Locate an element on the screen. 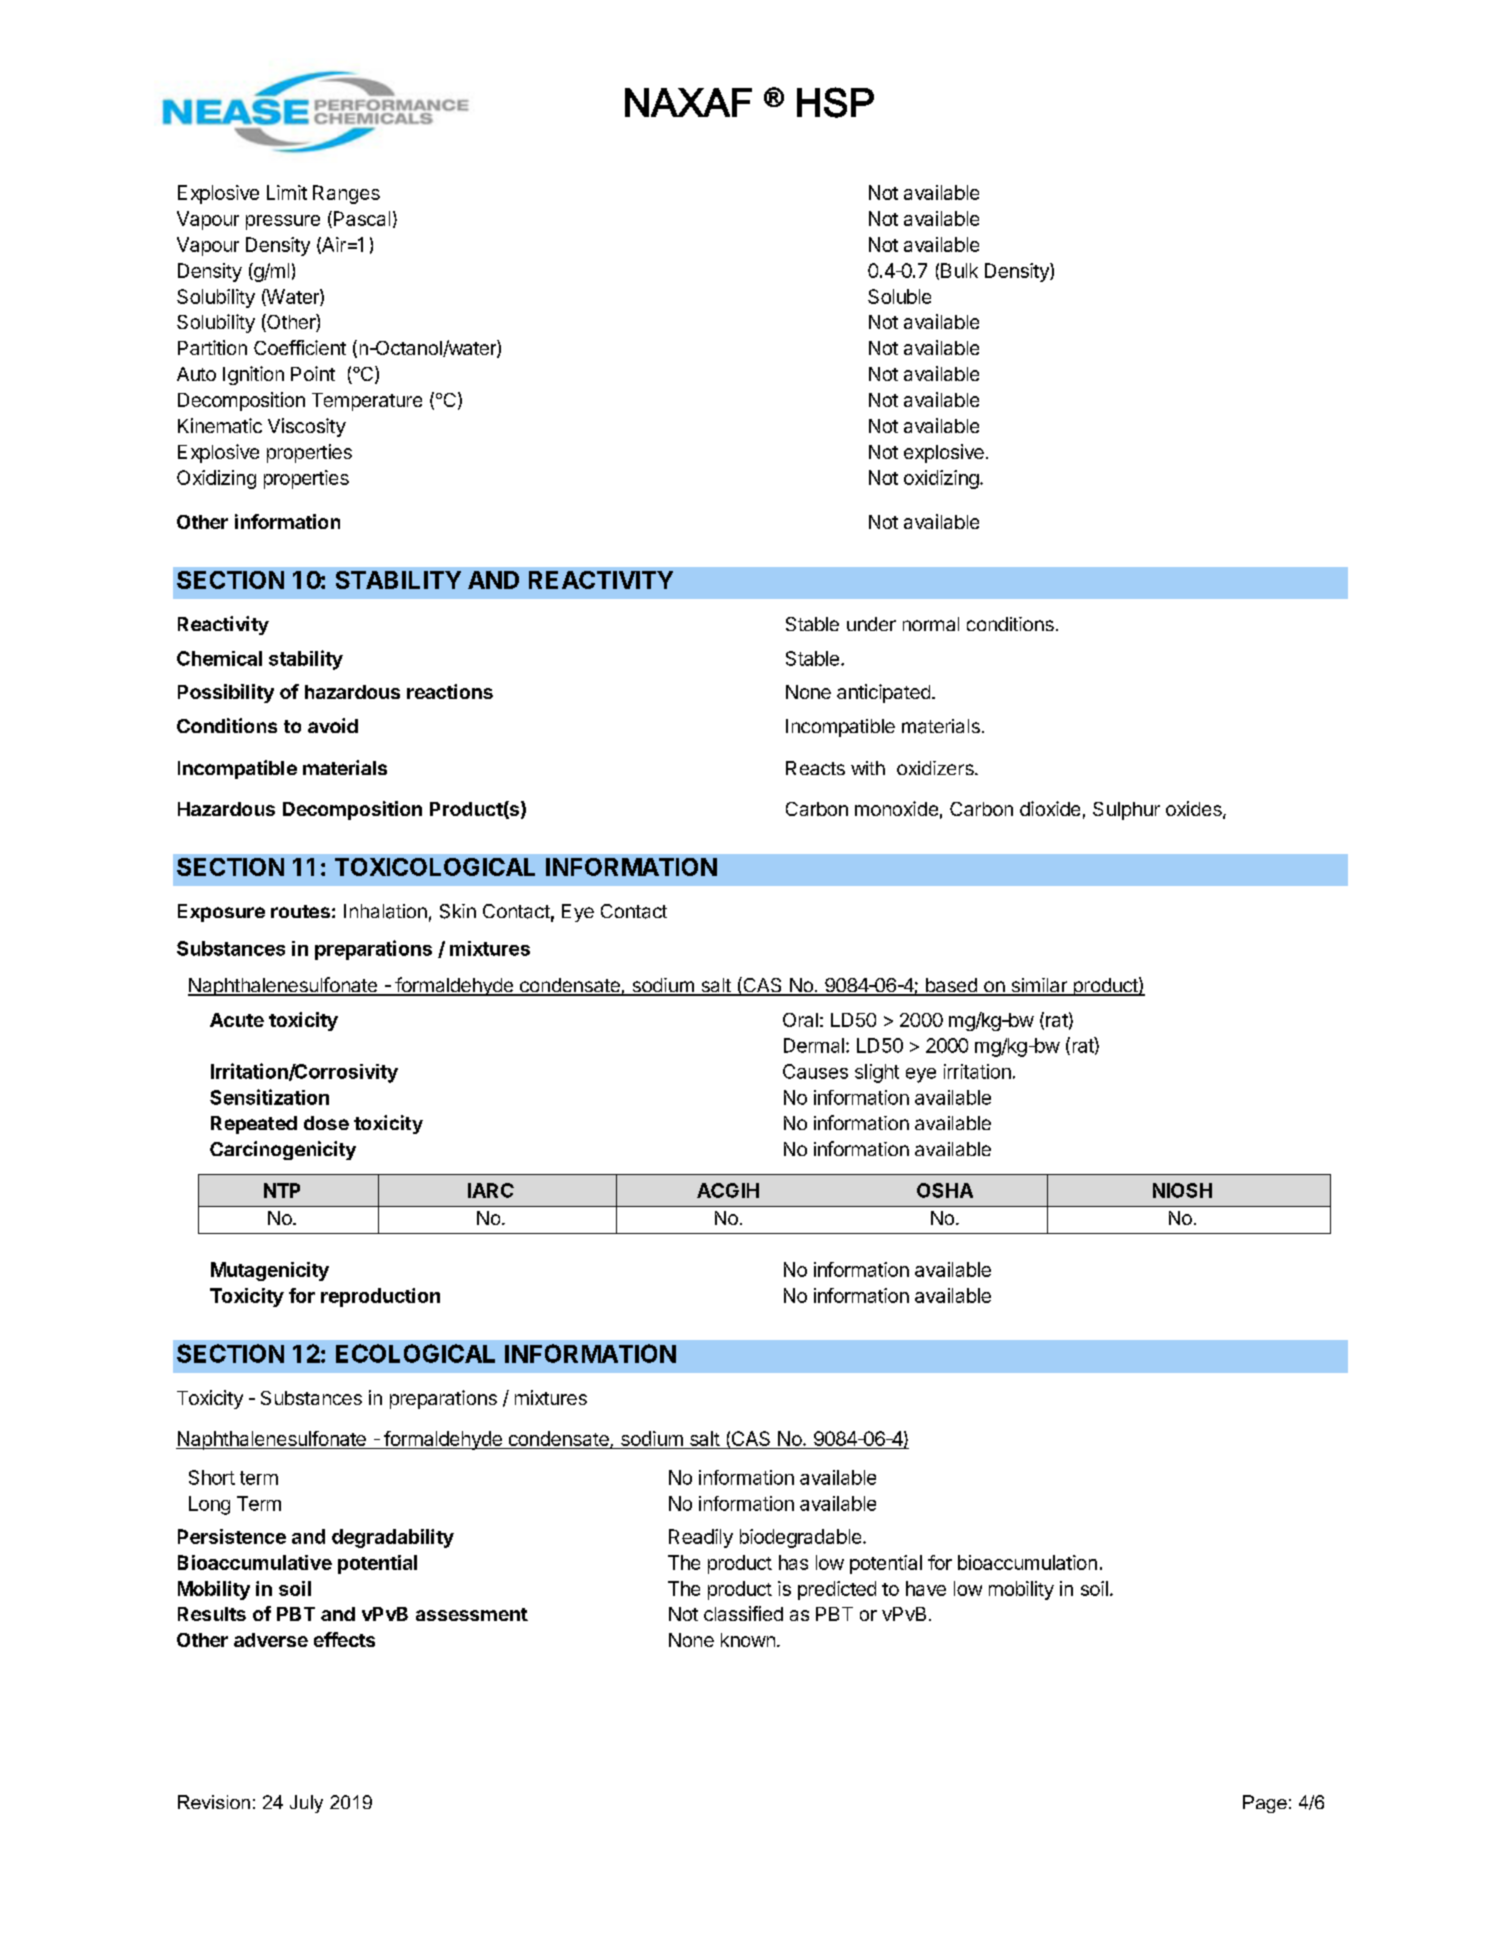 The height and width of the screenshot is (1939, 1498). Page is located at coordinates (1265, 1804).
